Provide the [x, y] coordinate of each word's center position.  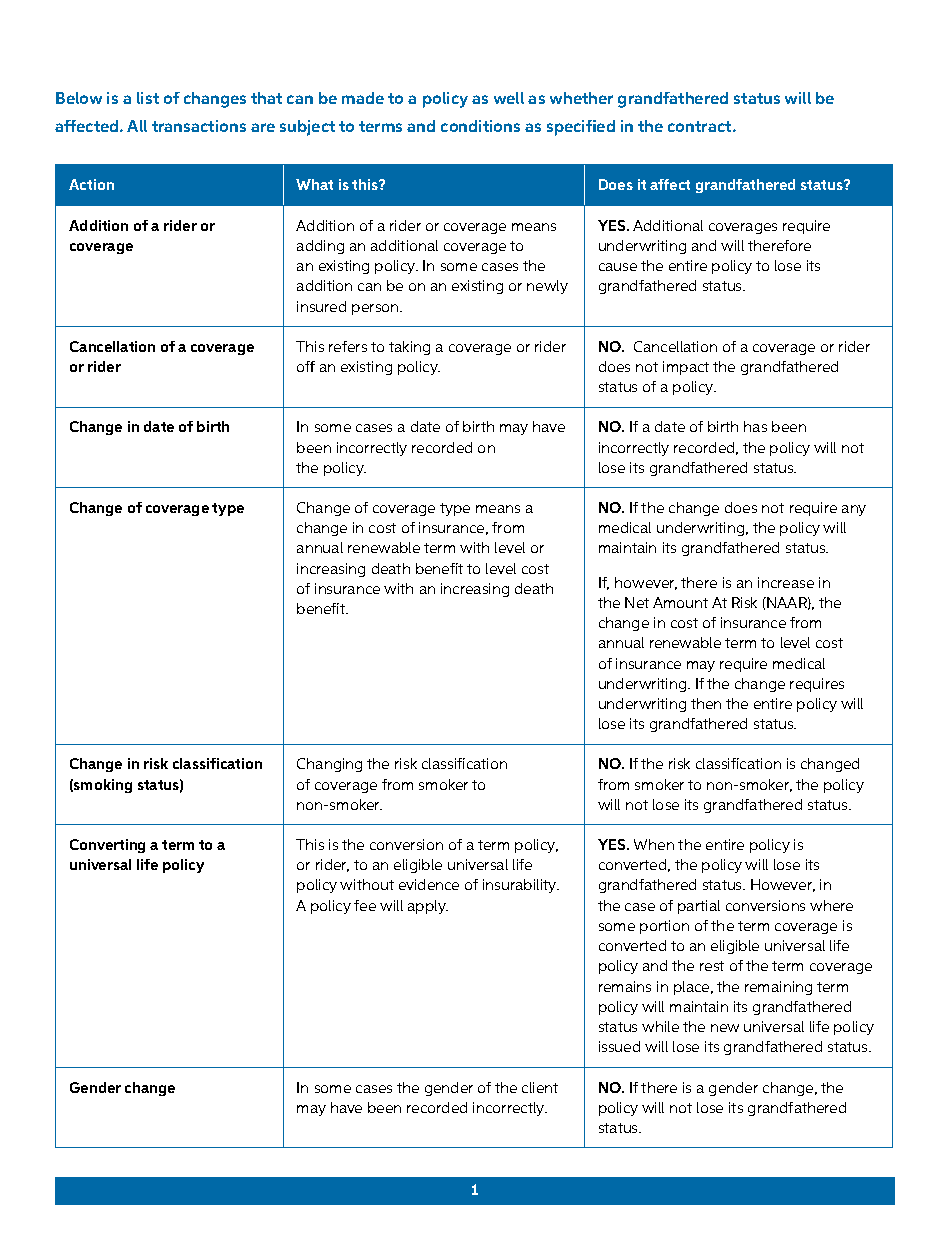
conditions [480, 126]
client [540, 1087]
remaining [778, 988]
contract [701, 126]
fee [365, 905]
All [137, 126]
